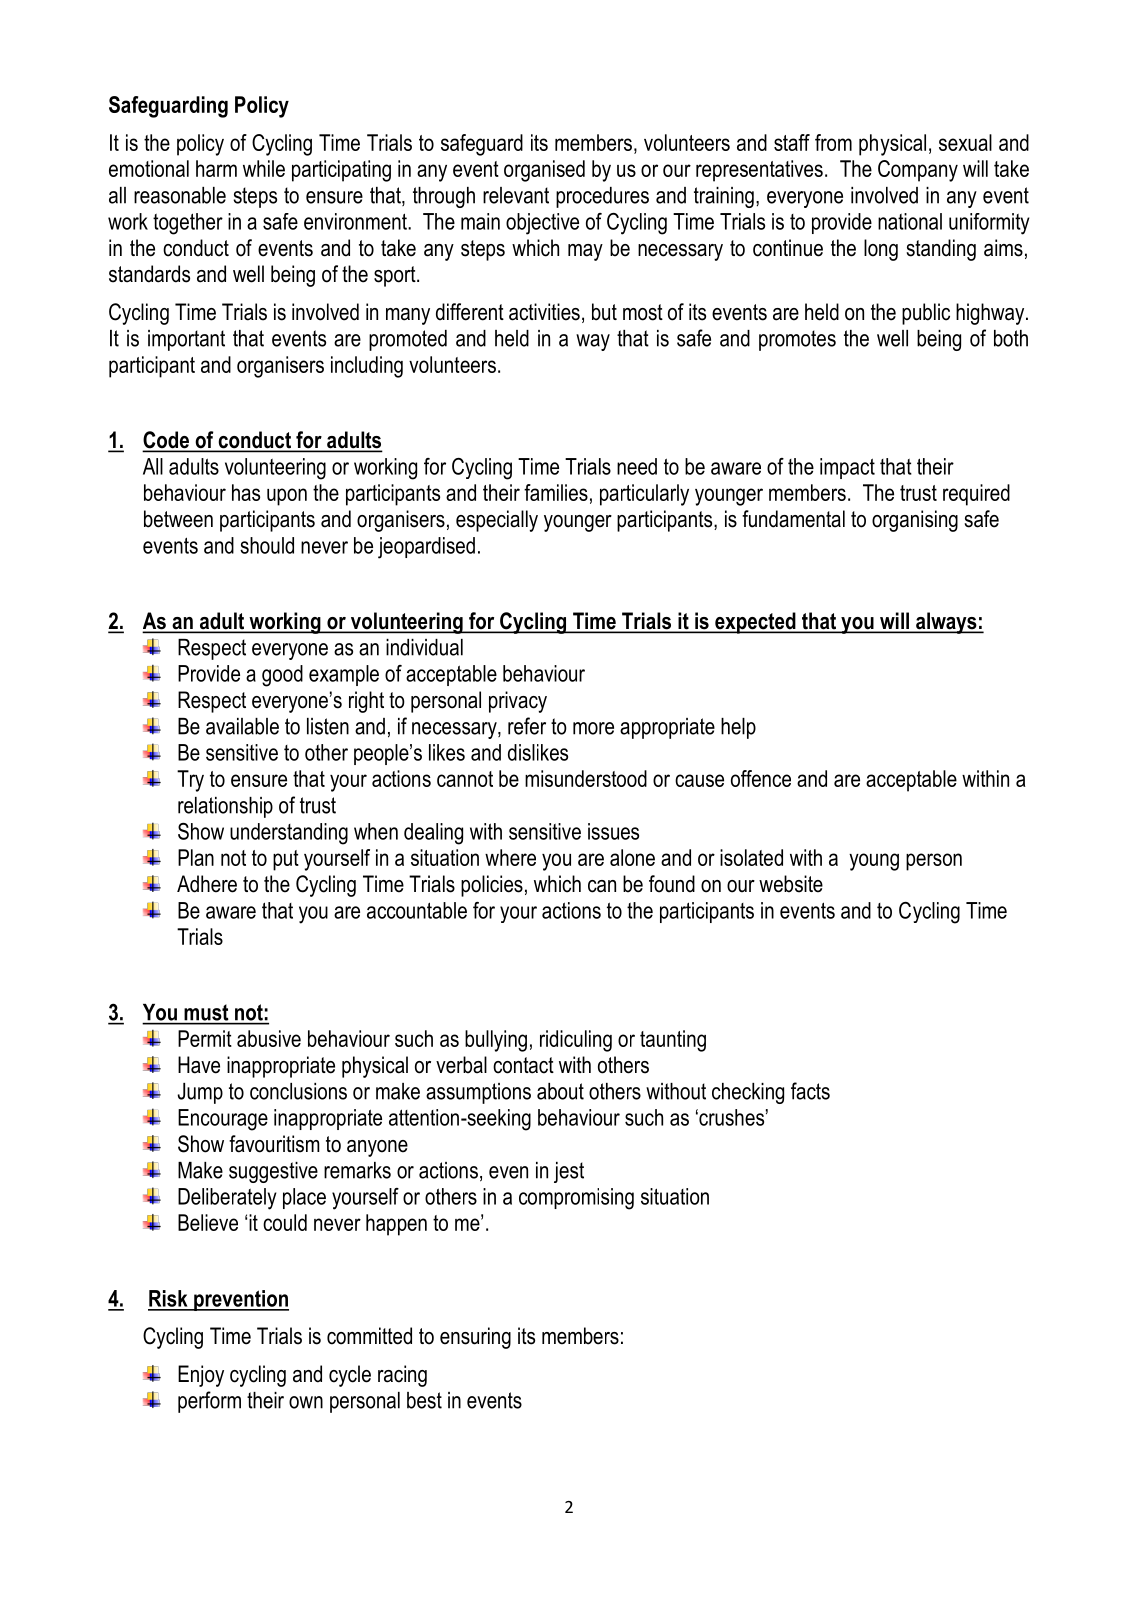 The height and width of the screenshot is (1609, 1138). Describe the element at coordinates (264, 168) in the screenshot. I see `while` at that location.
